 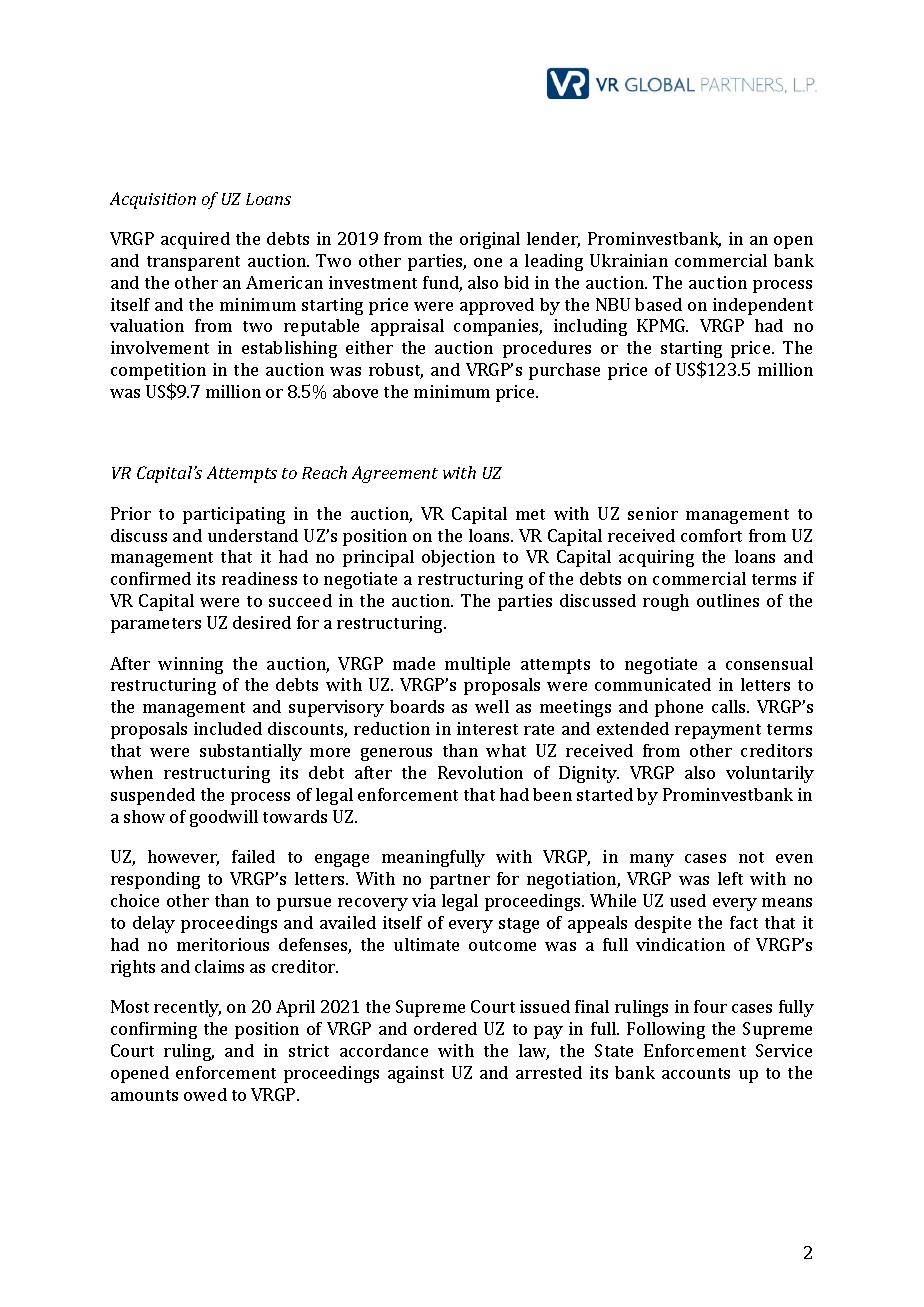 What do you see at coordinates (769, 663) in the image?
I see `consensual` at bounding box center [769, 663].
